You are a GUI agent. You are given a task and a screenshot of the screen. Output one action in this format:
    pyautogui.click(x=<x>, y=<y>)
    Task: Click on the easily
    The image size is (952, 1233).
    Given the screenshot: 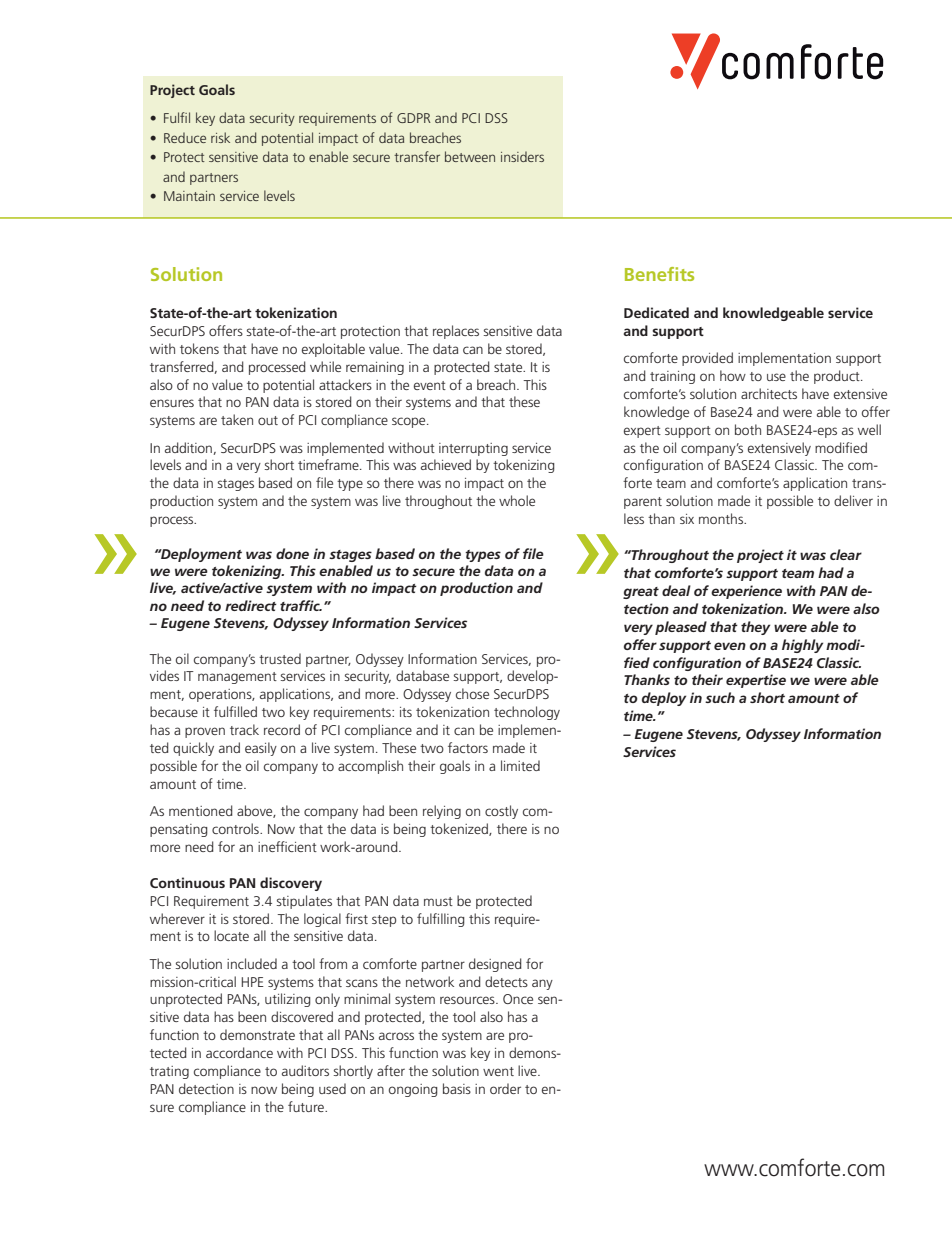 What is the action you would take?
    pyautogui.click(x=261, y=749)
